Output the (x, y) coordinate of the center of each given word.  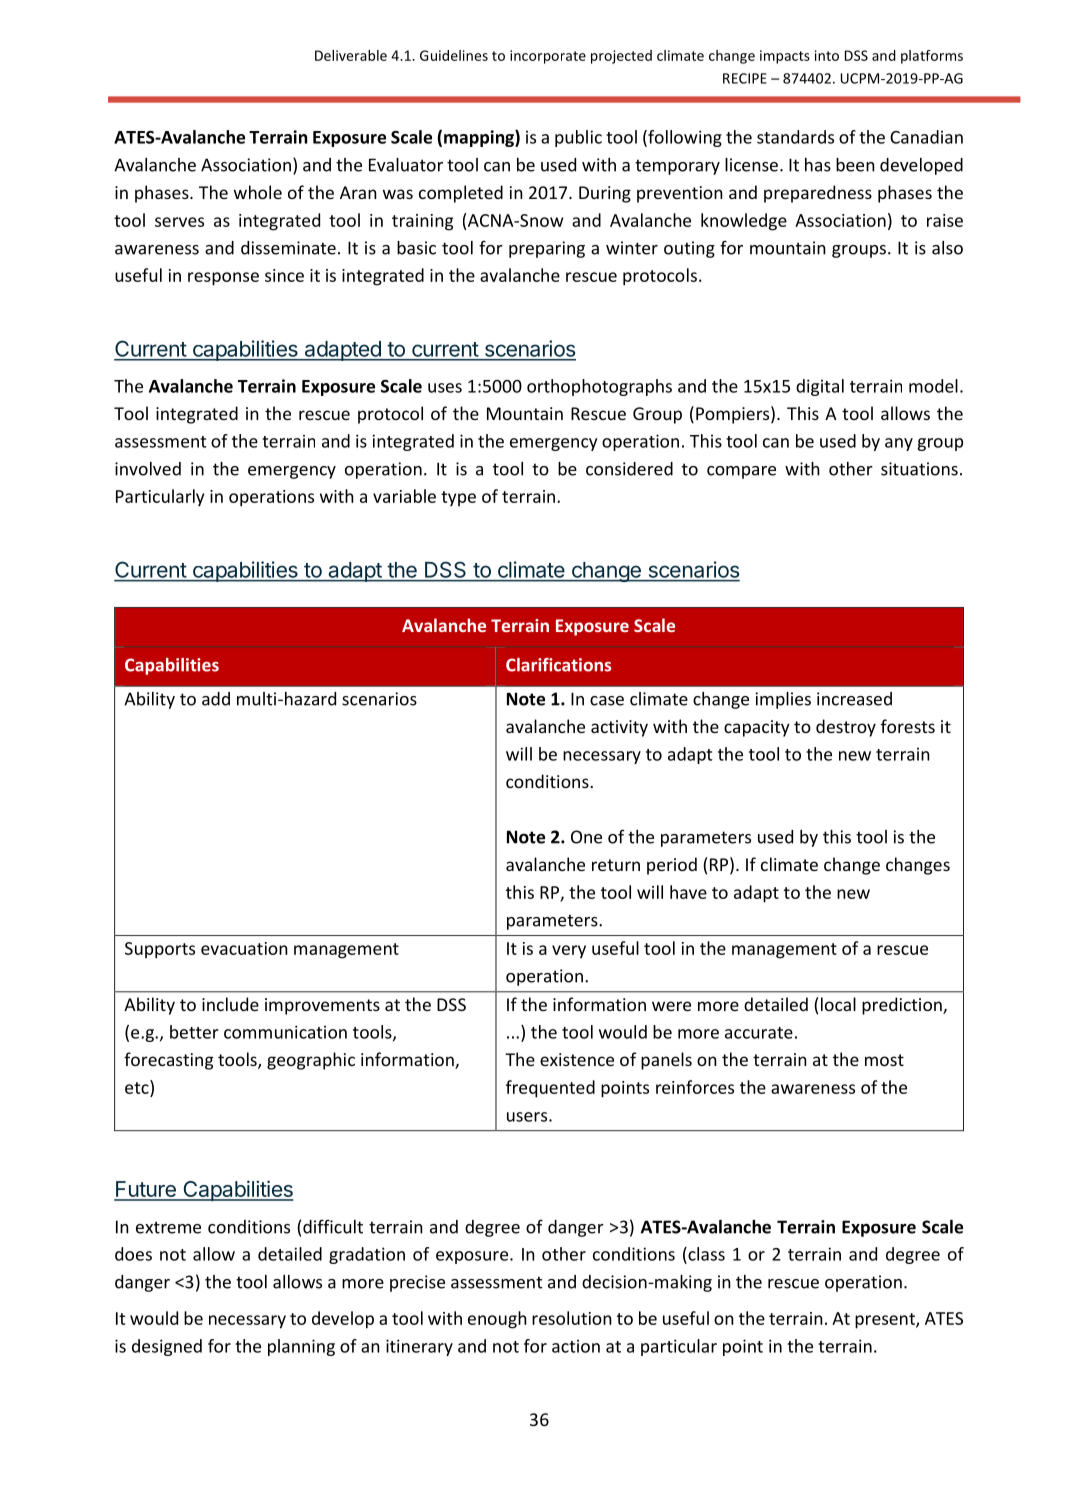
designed (167, 1347)
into (827, 55)
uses (445, 388)
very (569, 952)
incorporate (548, 57)
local (838, 1004)
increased (854, 699)
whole (258, 192)
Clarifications (558, 665)
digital (820, 387)
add (216, 699)
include (230, 1004)
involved (148, 469)
